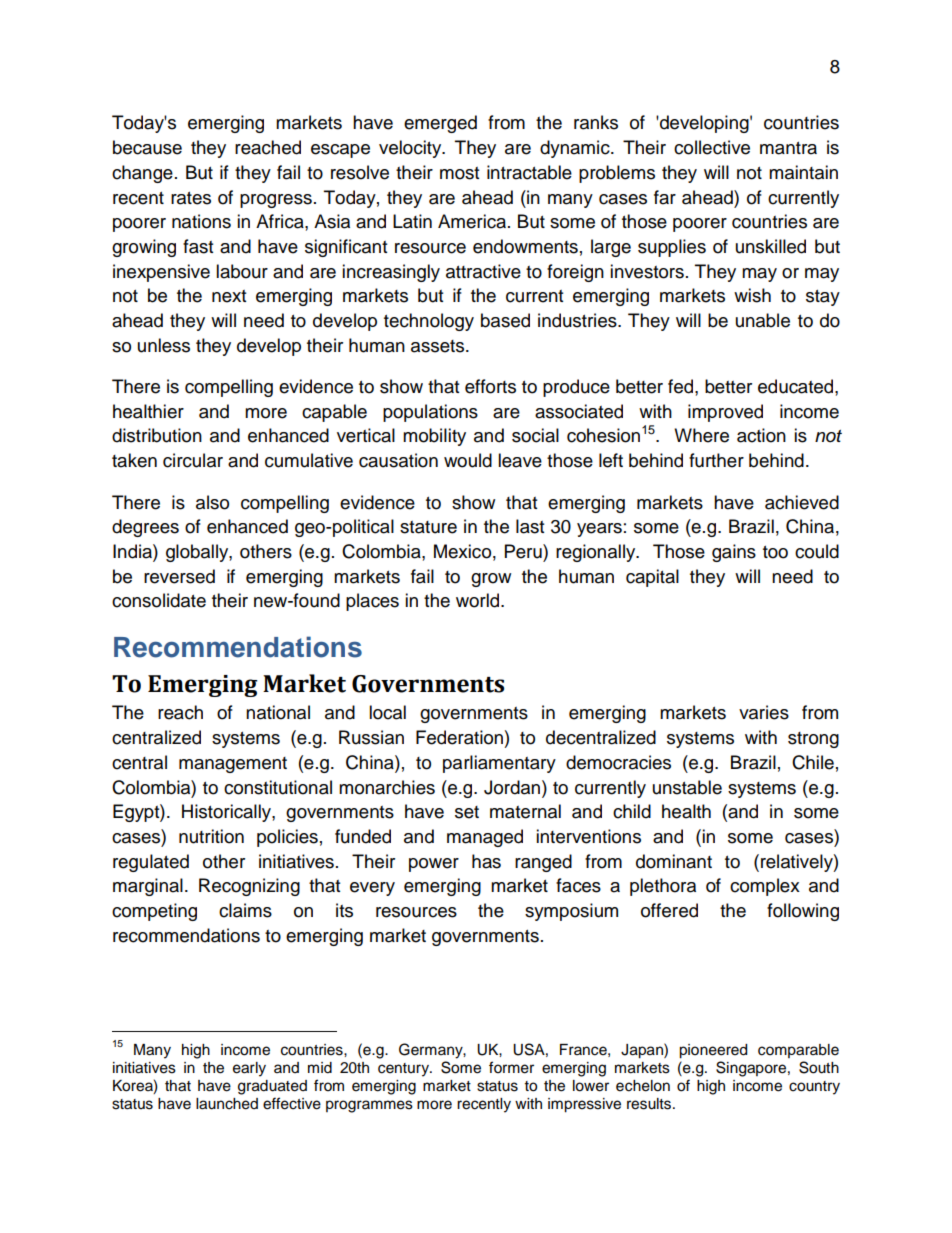 The width and height of the screenshot is (952, 1233). What do you see at coordinates (511, 1067) in the screenshot?
I see `former` at bounding box center [511, 1067].
